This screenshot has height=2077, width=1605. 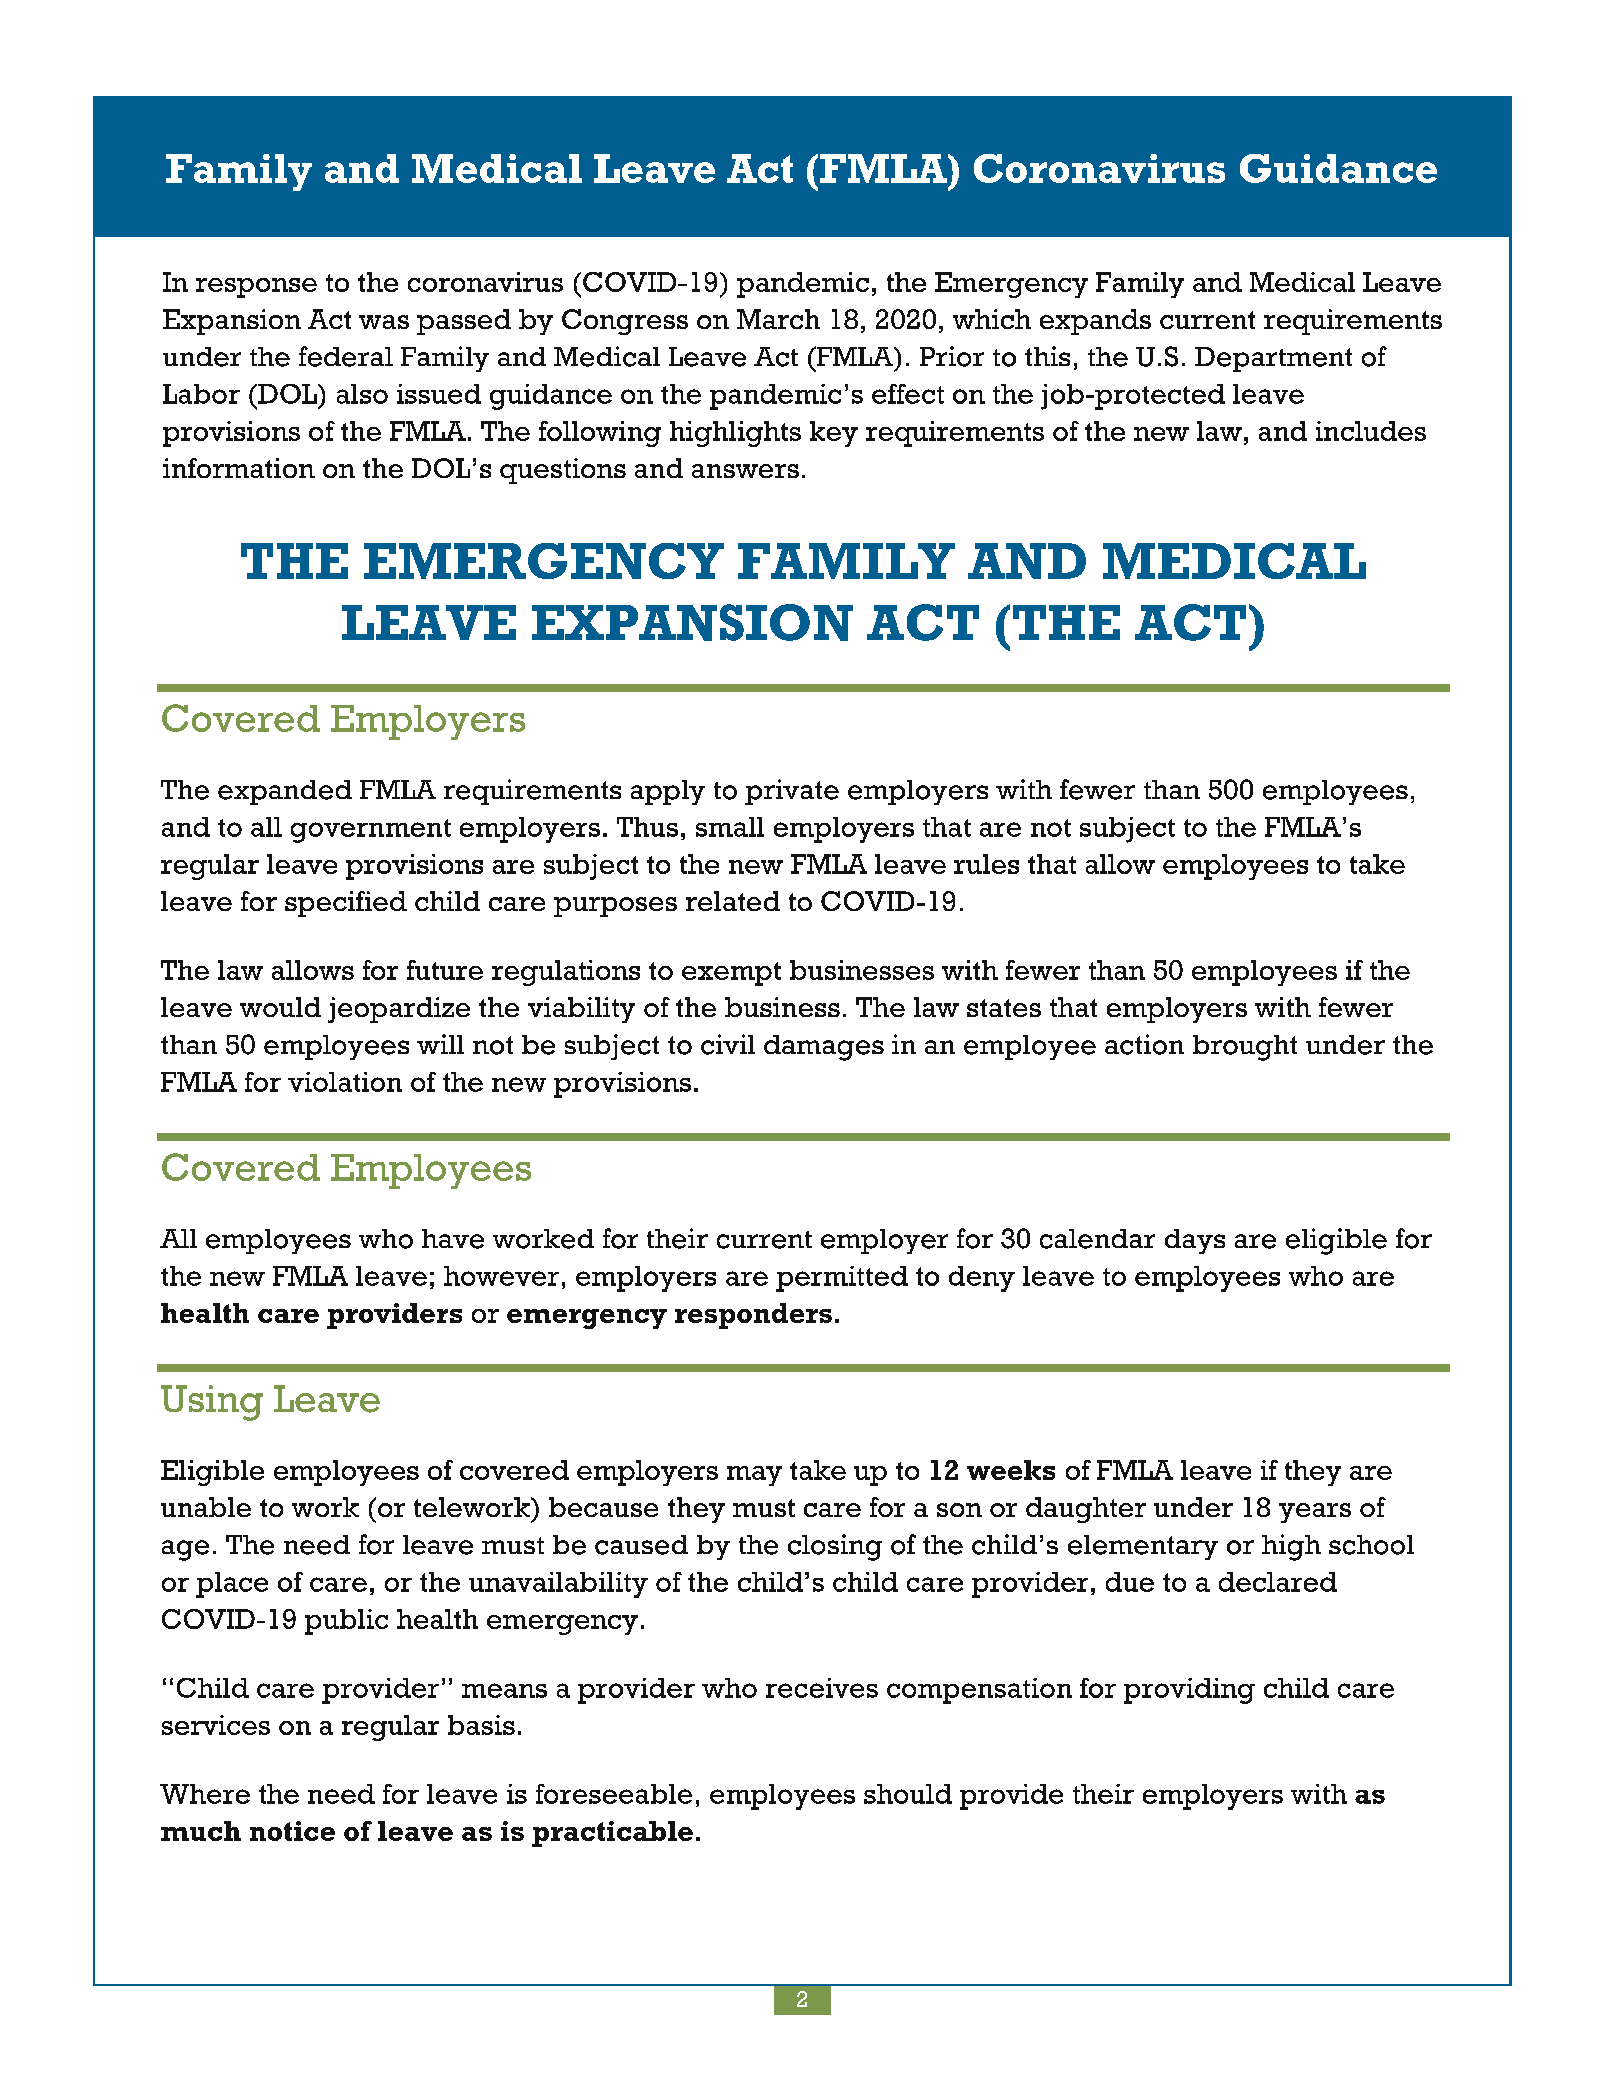 I want to click on Using, so click(x=212, y=1403).
